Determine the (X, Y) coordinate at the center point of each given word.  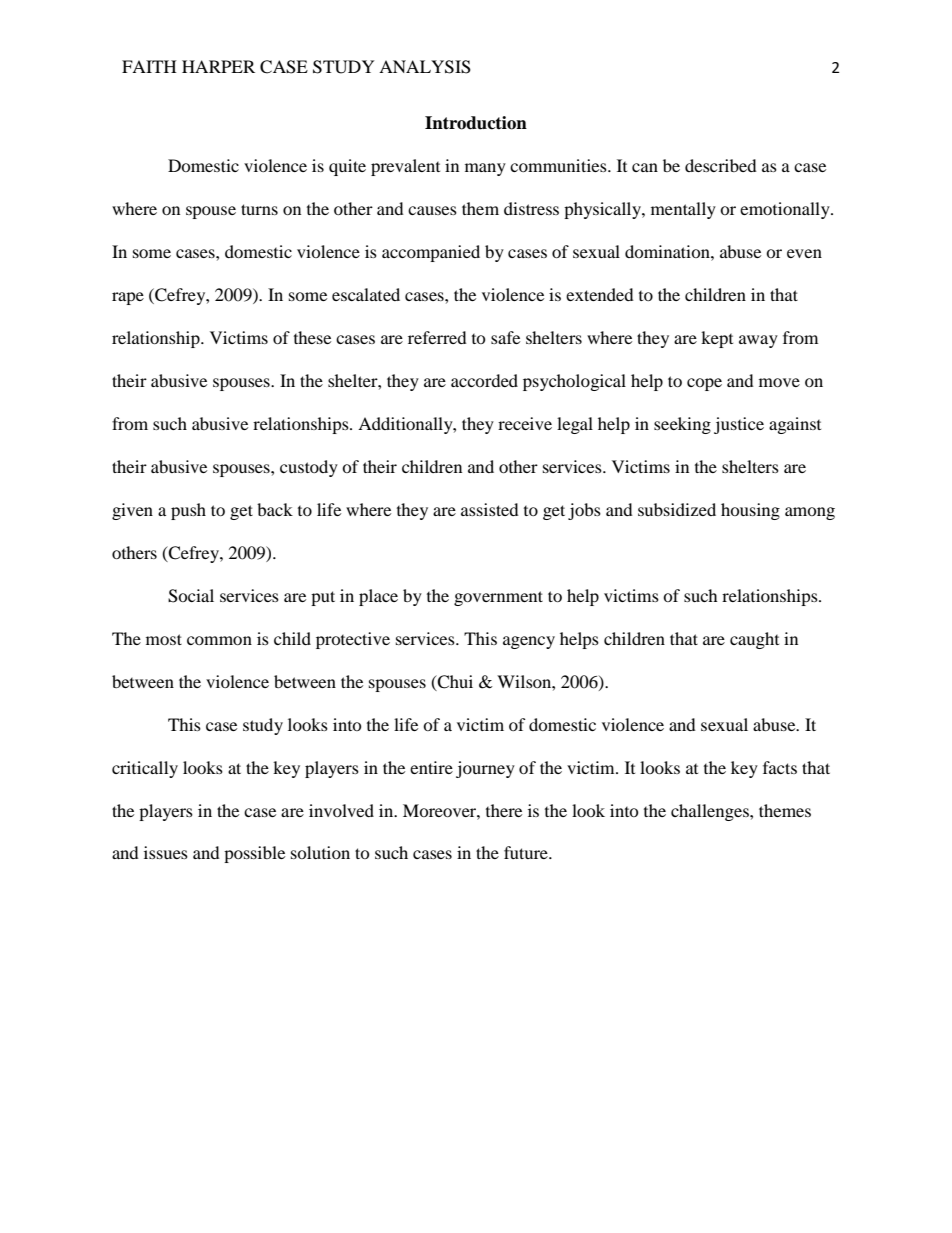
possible (254, 854)
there (504, 810)
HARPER (218, 66)
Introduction (476, 123)
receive (525, 423)
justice (739, 425)
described (721, 165)
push (188, 511)
